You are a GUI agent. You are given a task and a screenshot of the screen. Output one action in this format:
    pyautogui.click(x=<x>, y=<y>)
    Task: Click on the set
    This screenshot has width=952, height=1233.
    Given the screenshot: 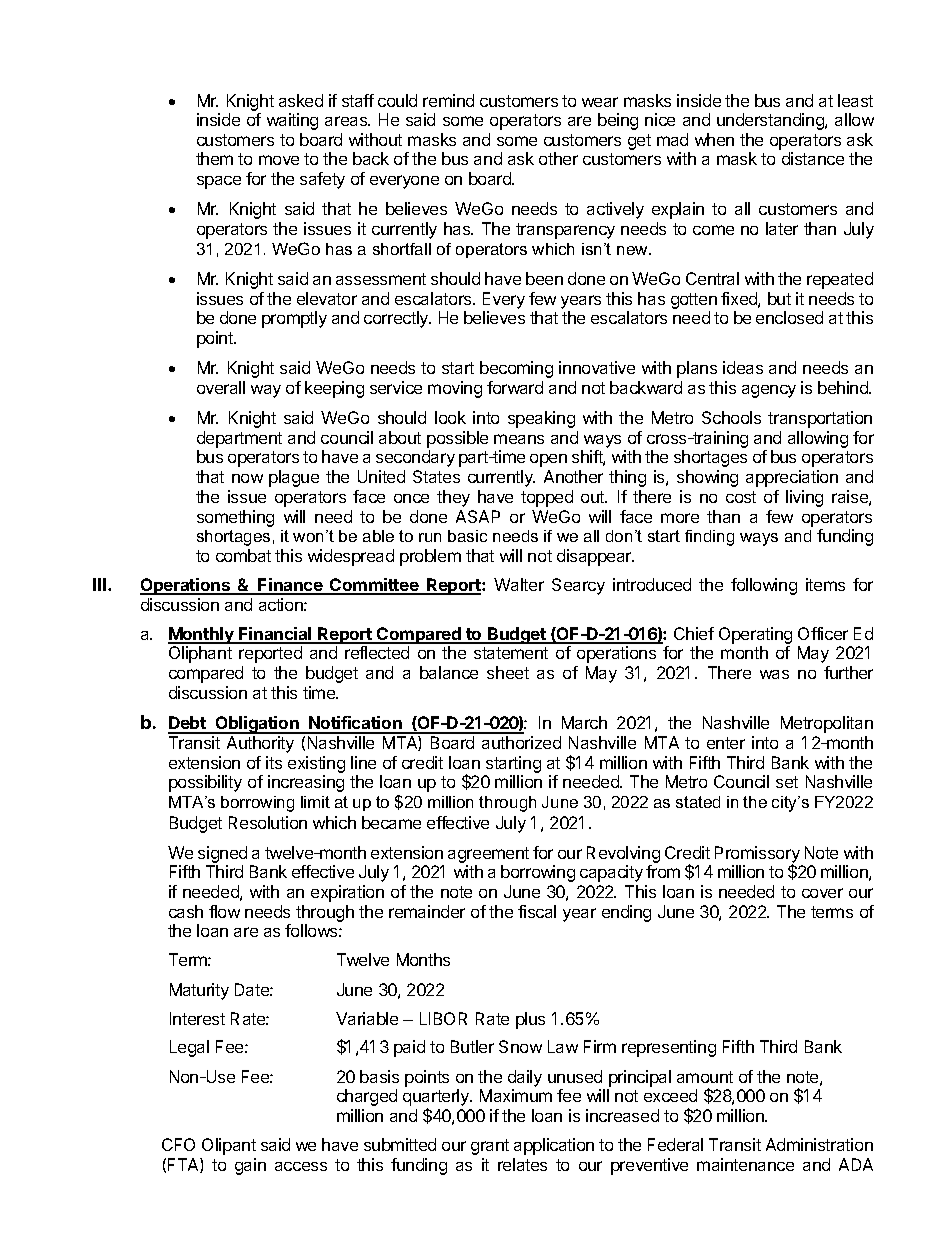 What is the action you would take?
    pyautogui.click(x=787, y=782)
